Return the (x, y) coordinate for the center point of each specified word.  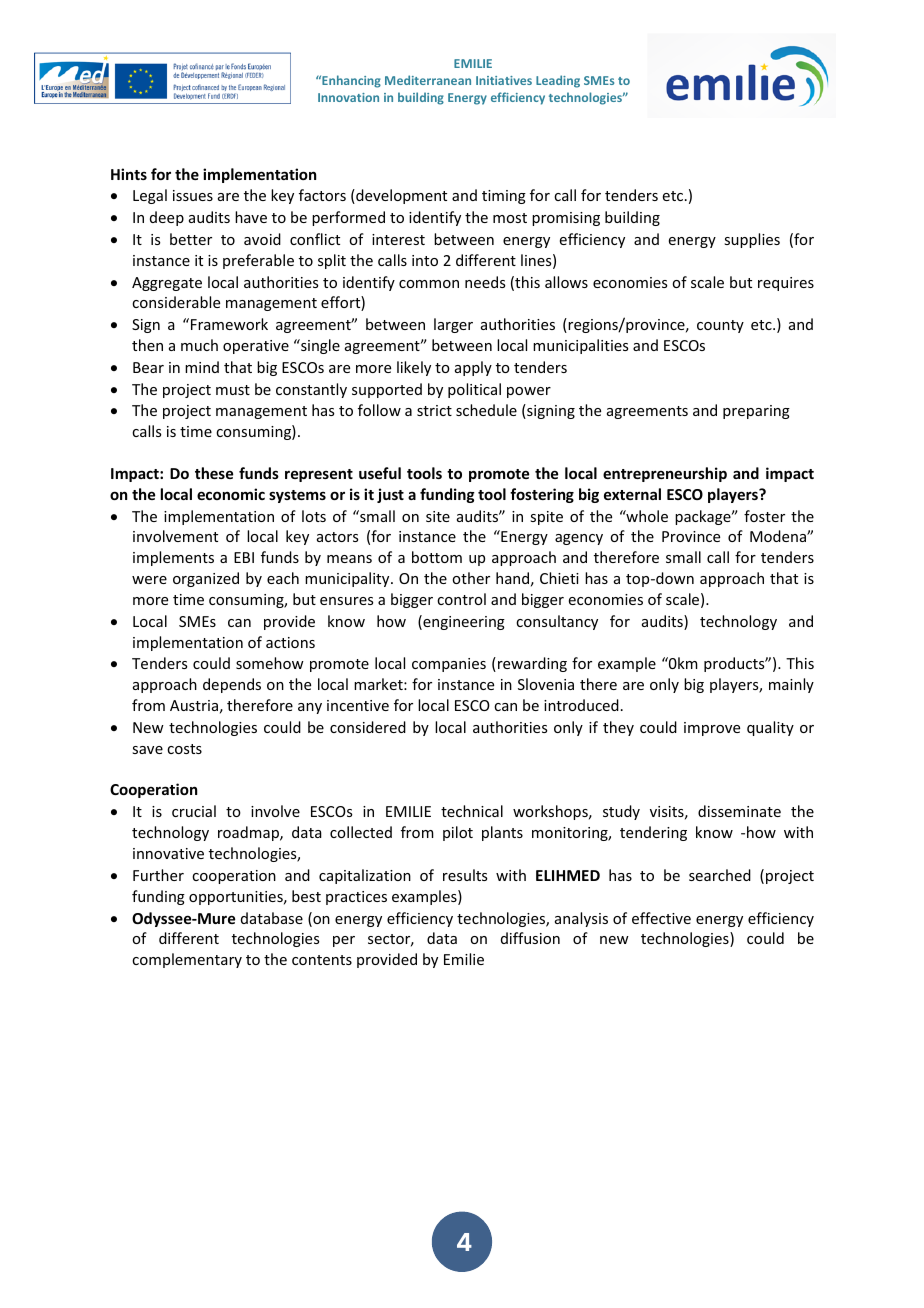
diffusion (530, 938)
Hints (129, 174)
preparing (756, 412)
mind (202, 367)
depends (232, 685)
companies (449, 665)
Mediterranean (428, 80)
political (474, 390)
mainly (791, 685)
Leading (558, 81)
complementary (187, 960)
